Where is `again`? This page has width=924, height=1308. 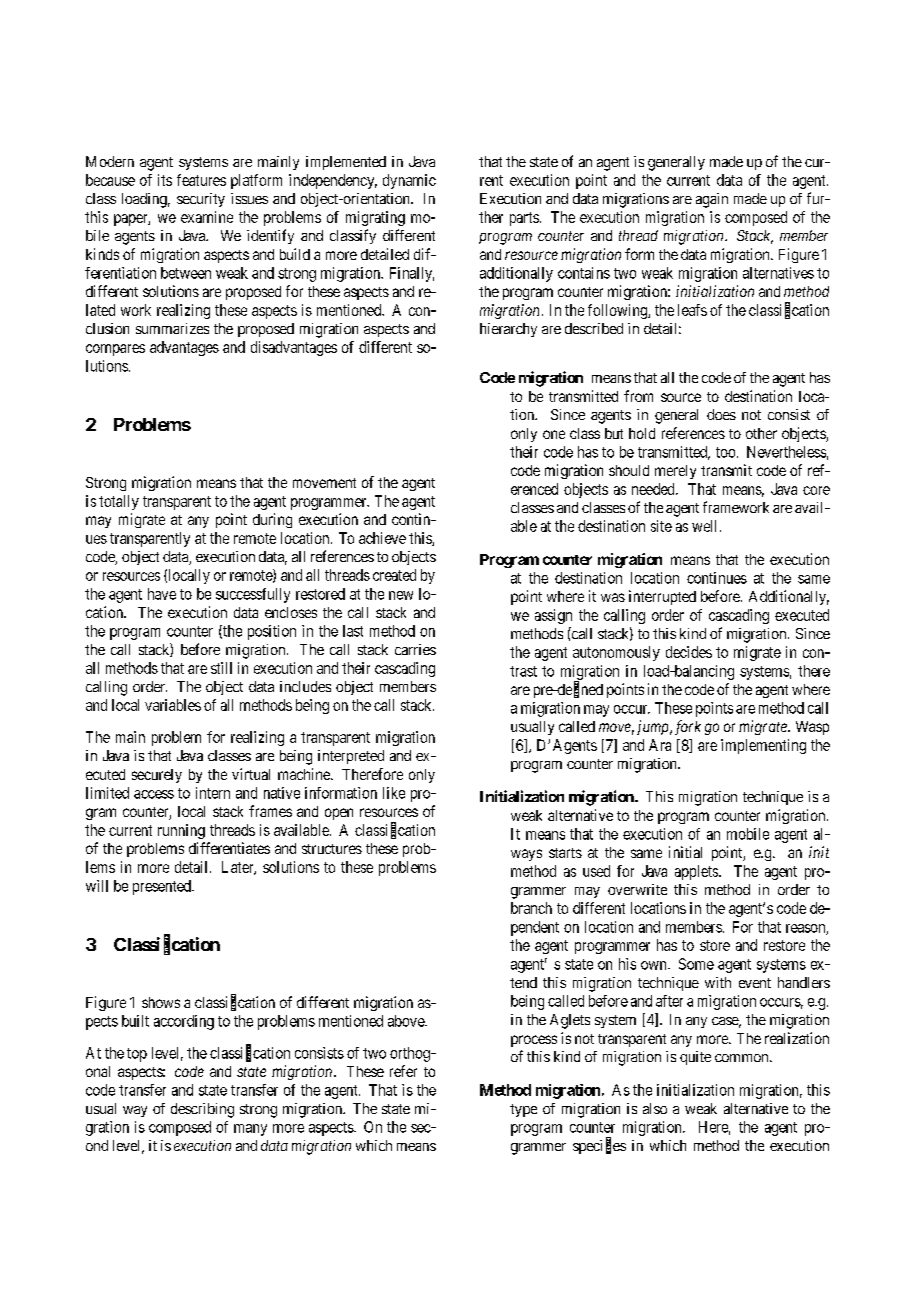
again is located at coordinates (712, 200).
